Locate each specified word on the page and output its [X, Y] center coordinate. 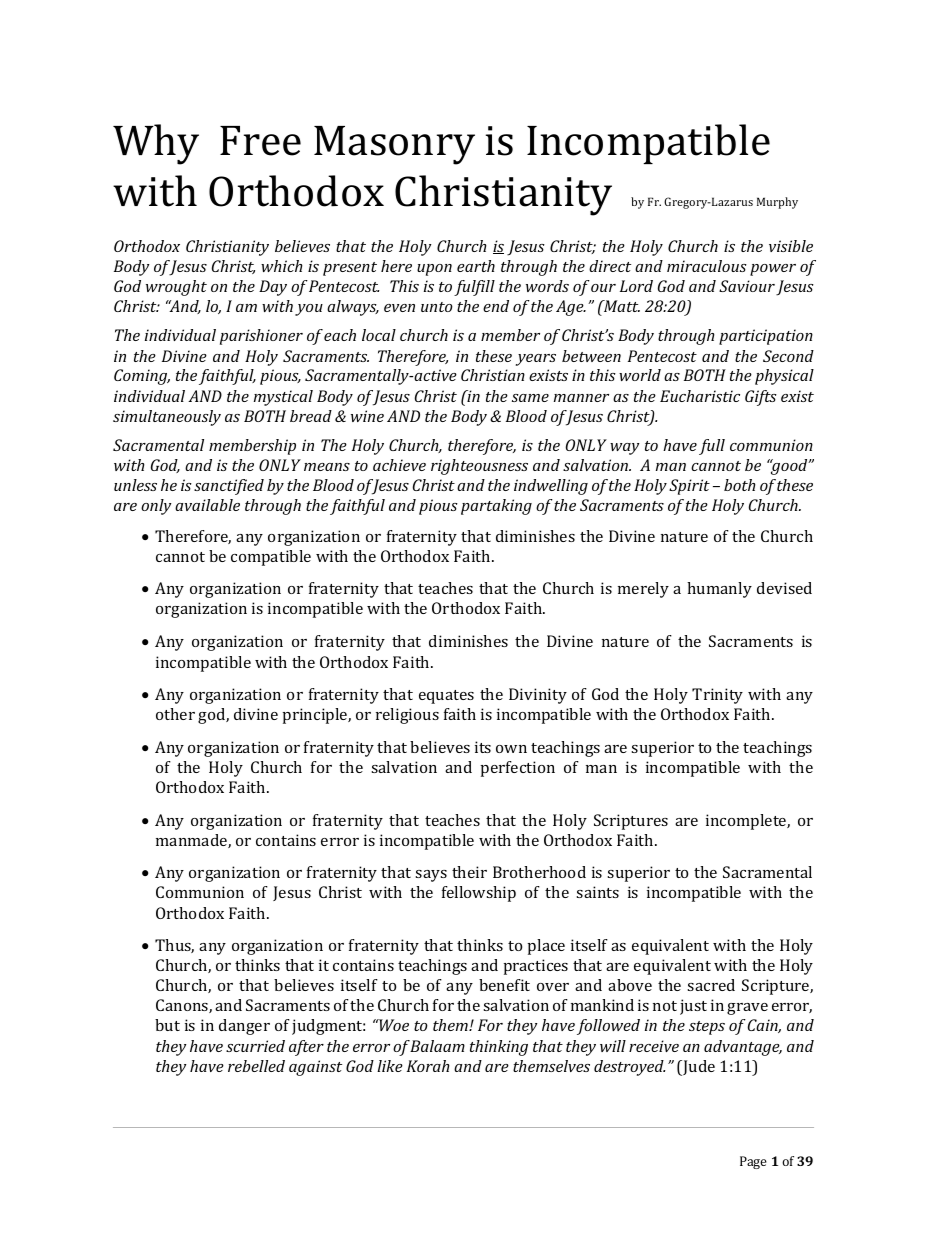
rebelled [256, 1066]
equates [446, 697]
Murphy [777, 203]
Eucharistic [700, 396]
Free [260, 141]
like [390, 1066]
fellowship [479, 894]
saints [597, 892]
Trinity [717, 696]
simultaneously [167, 418]
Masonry [394, 145]
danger [244, 1027]
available [207, 505]
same [530, 398]
